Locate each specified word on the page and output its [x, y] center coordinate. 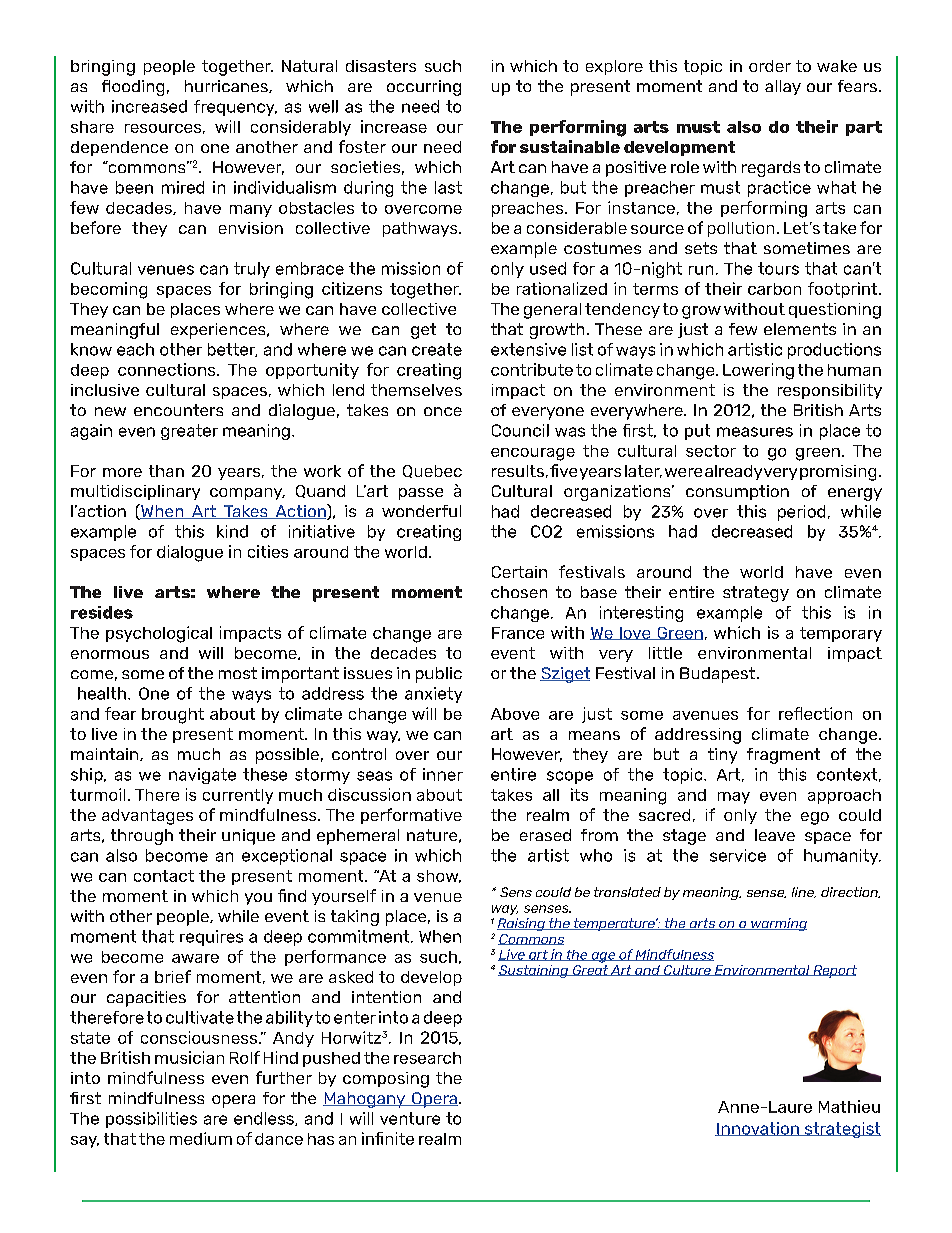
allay [783, 87]
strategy [756, 594]
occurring [424, 88]
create [437, 349]
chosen [519, 592]
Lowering [758, 371]
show [439, 876]
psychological [159, 634]
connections [168, 369]
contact [164, 876]
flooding [133, 88]
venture [410, 1118]
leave [775, 835]
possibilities [151, 1120]
